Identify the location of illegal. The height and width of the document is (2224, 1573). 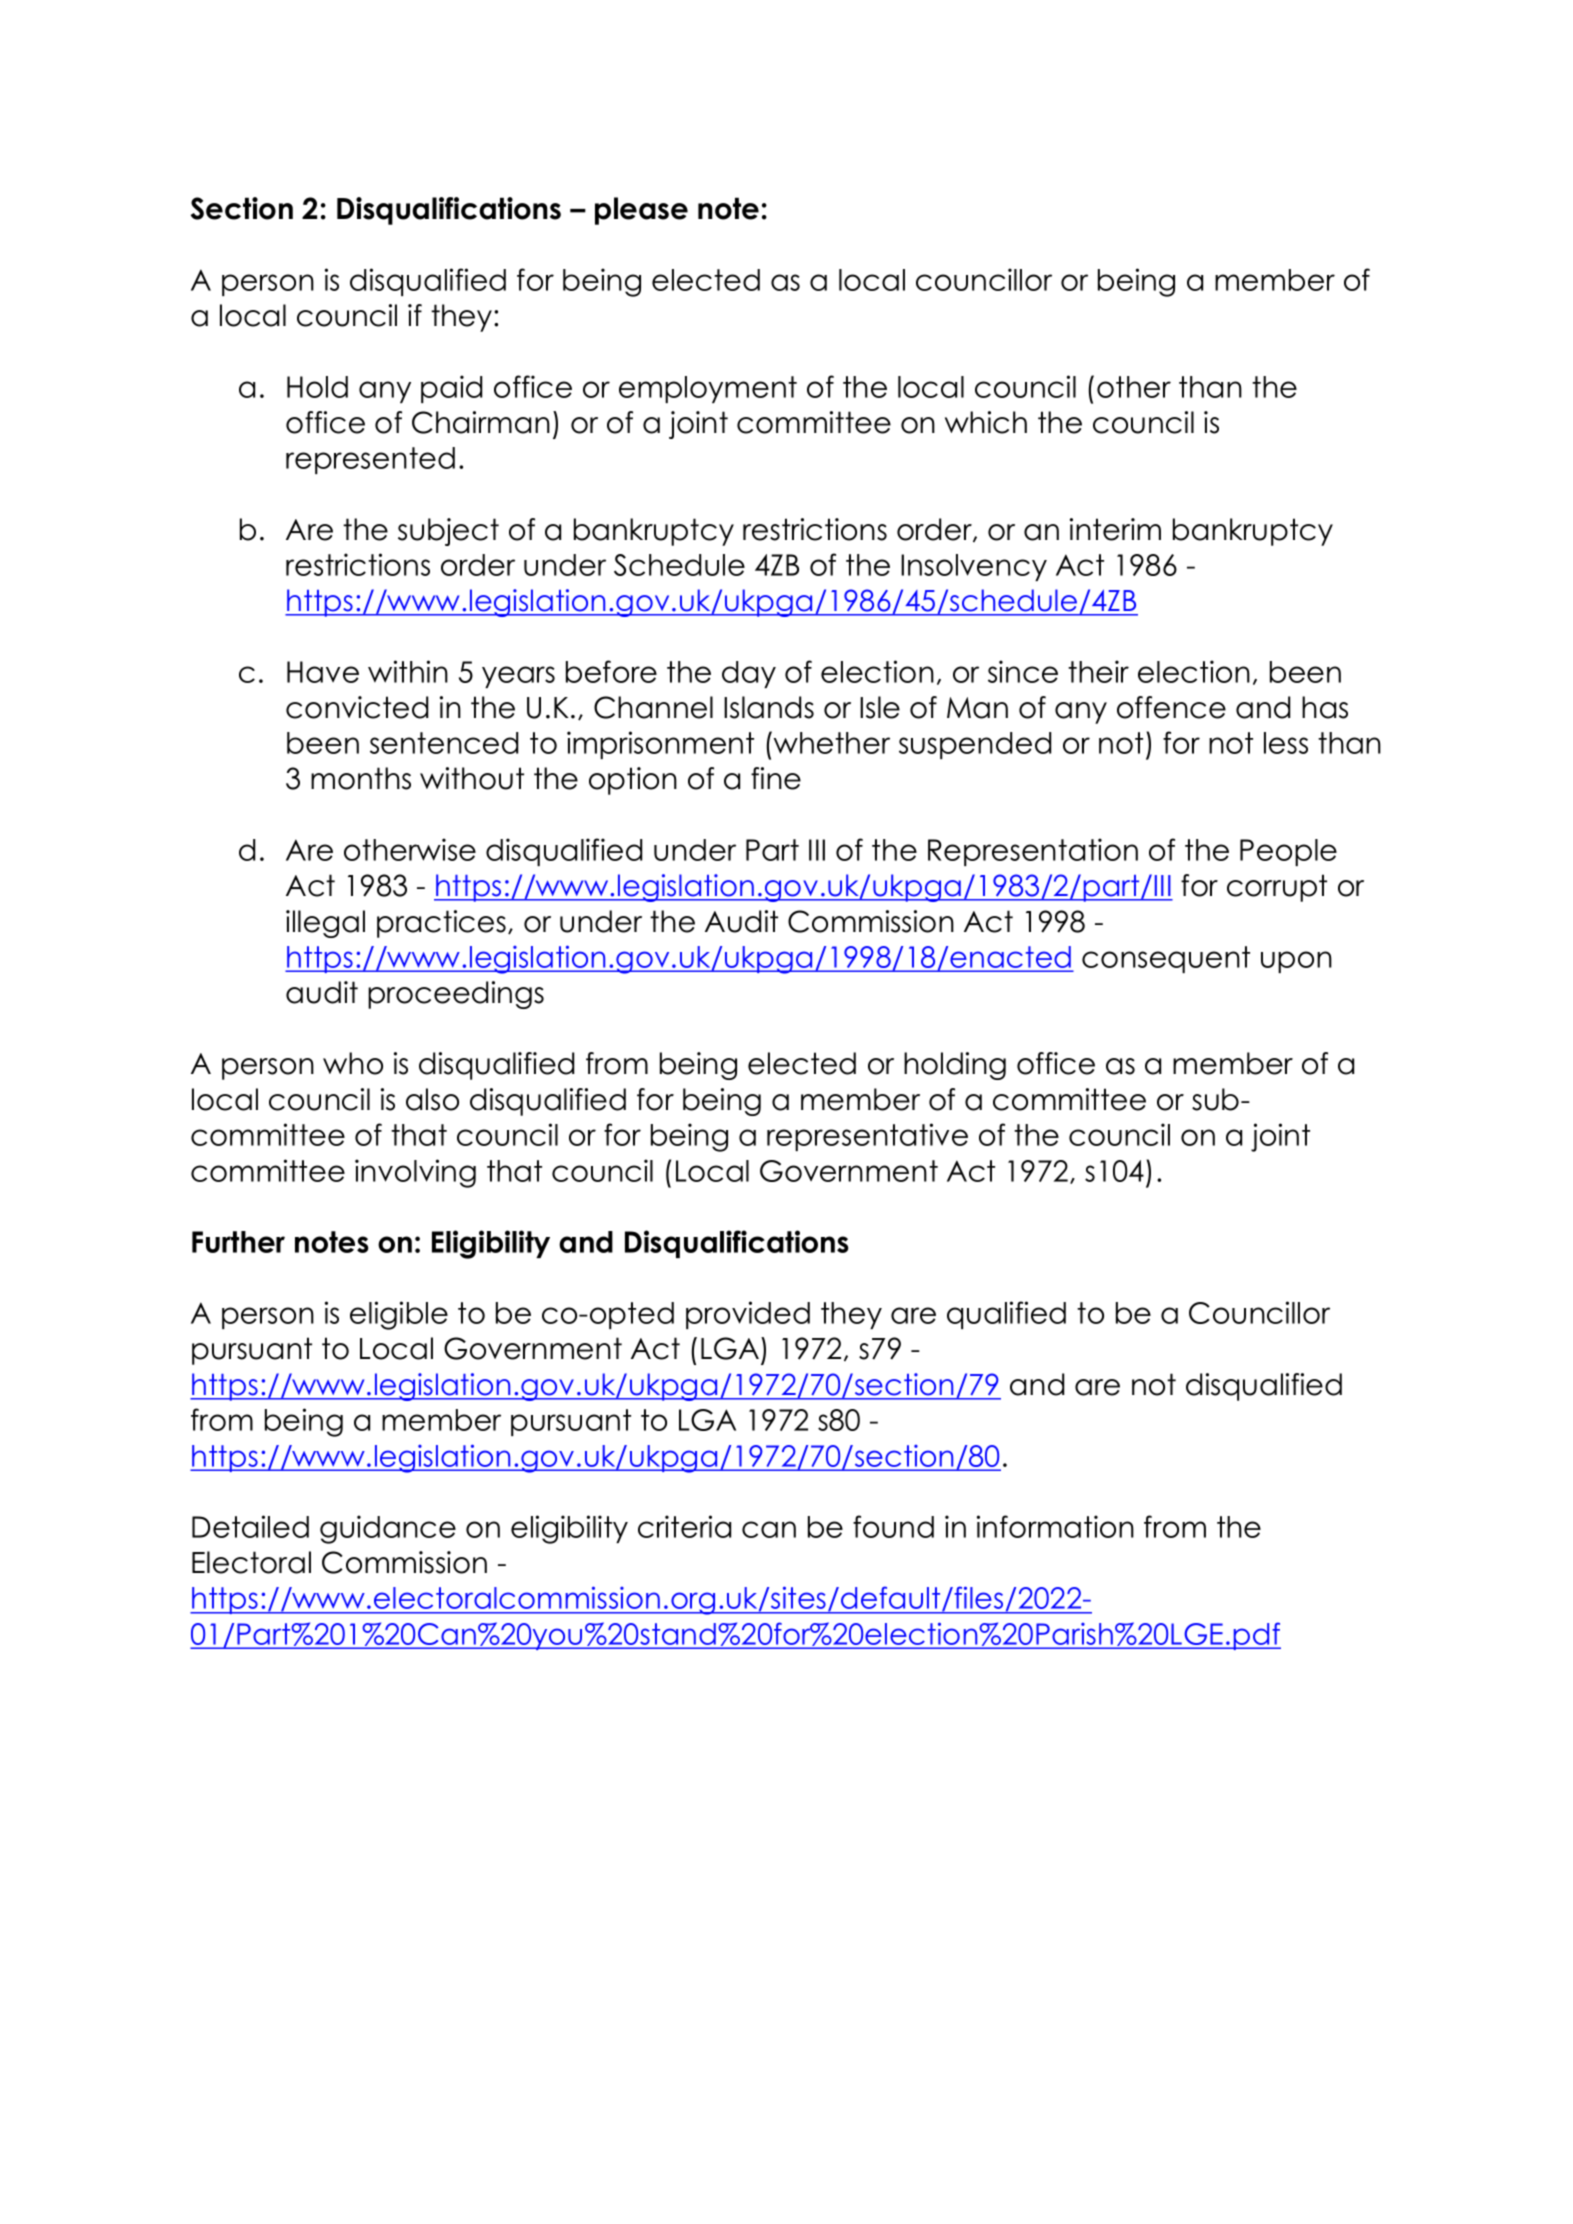
(325, 924).
